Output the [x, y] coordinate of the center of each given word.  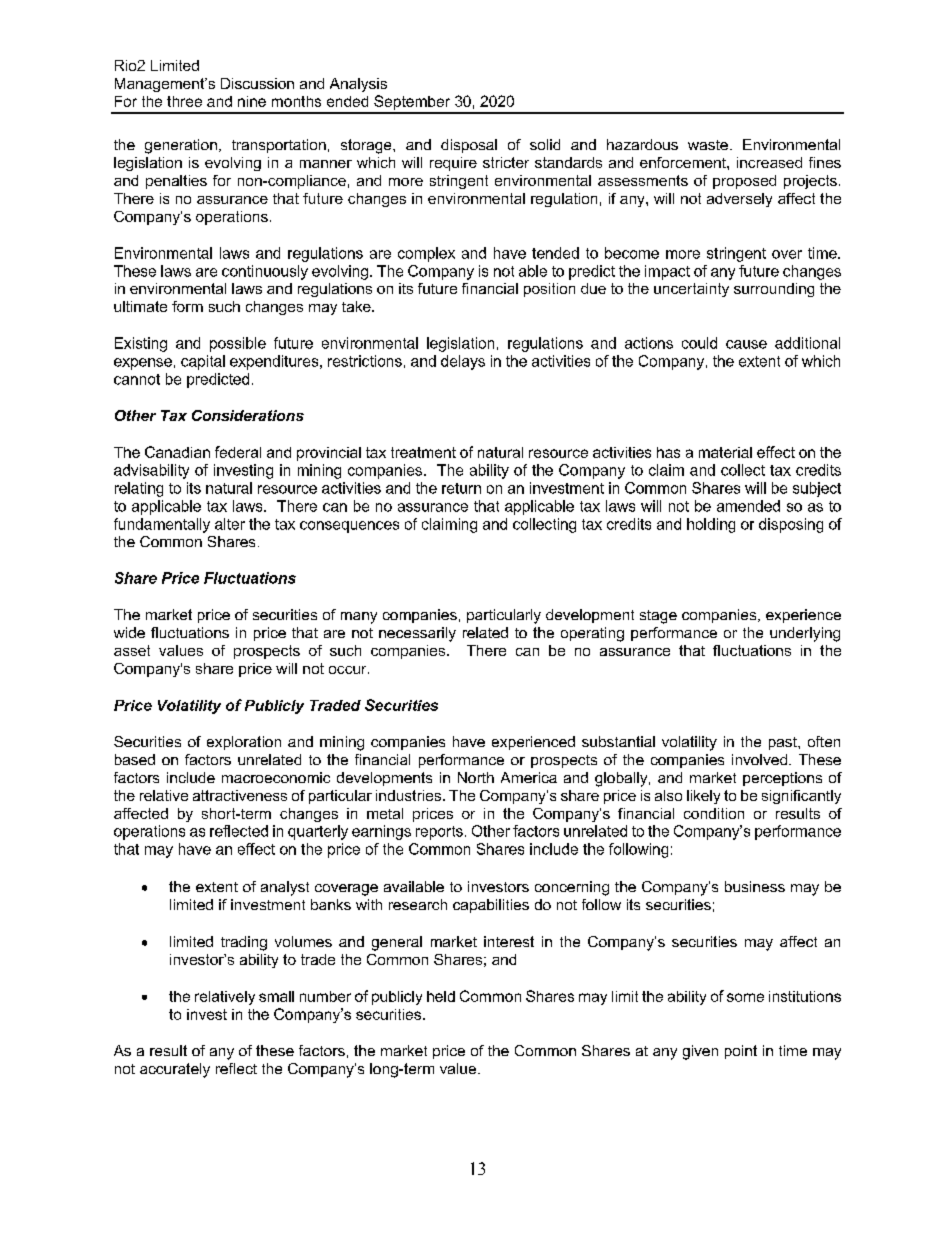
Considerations [248, 415]
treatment [423, 452]
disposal [469, 146]
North [476, 777]
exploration [244, 743]
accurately [175, 1070]
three [184, 101]
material [725, 452]
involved [759, 759]
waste [708, 145]
